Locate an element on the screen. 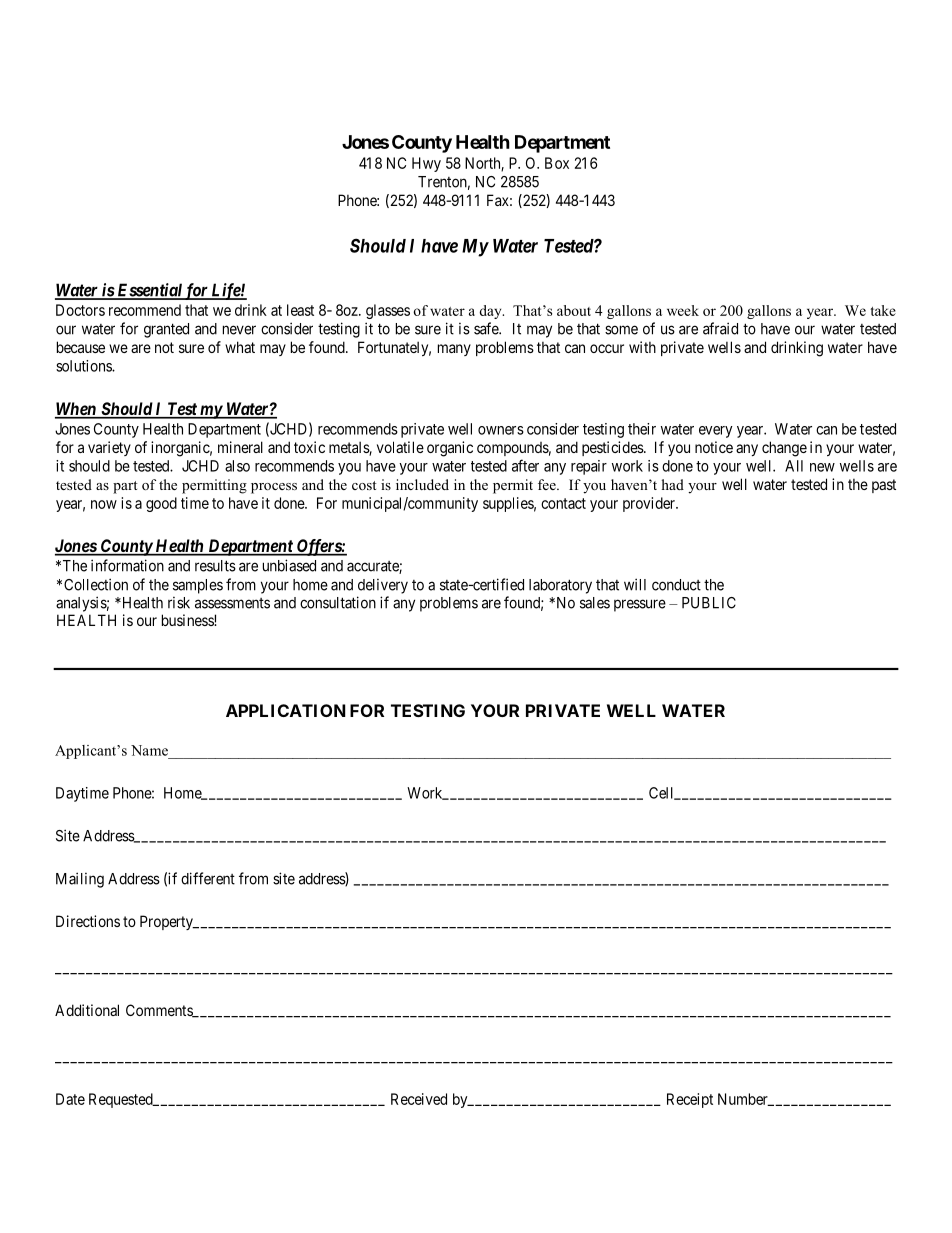 This screenshot has width=952, height=1233. take is located at coordinates (883, 310).
